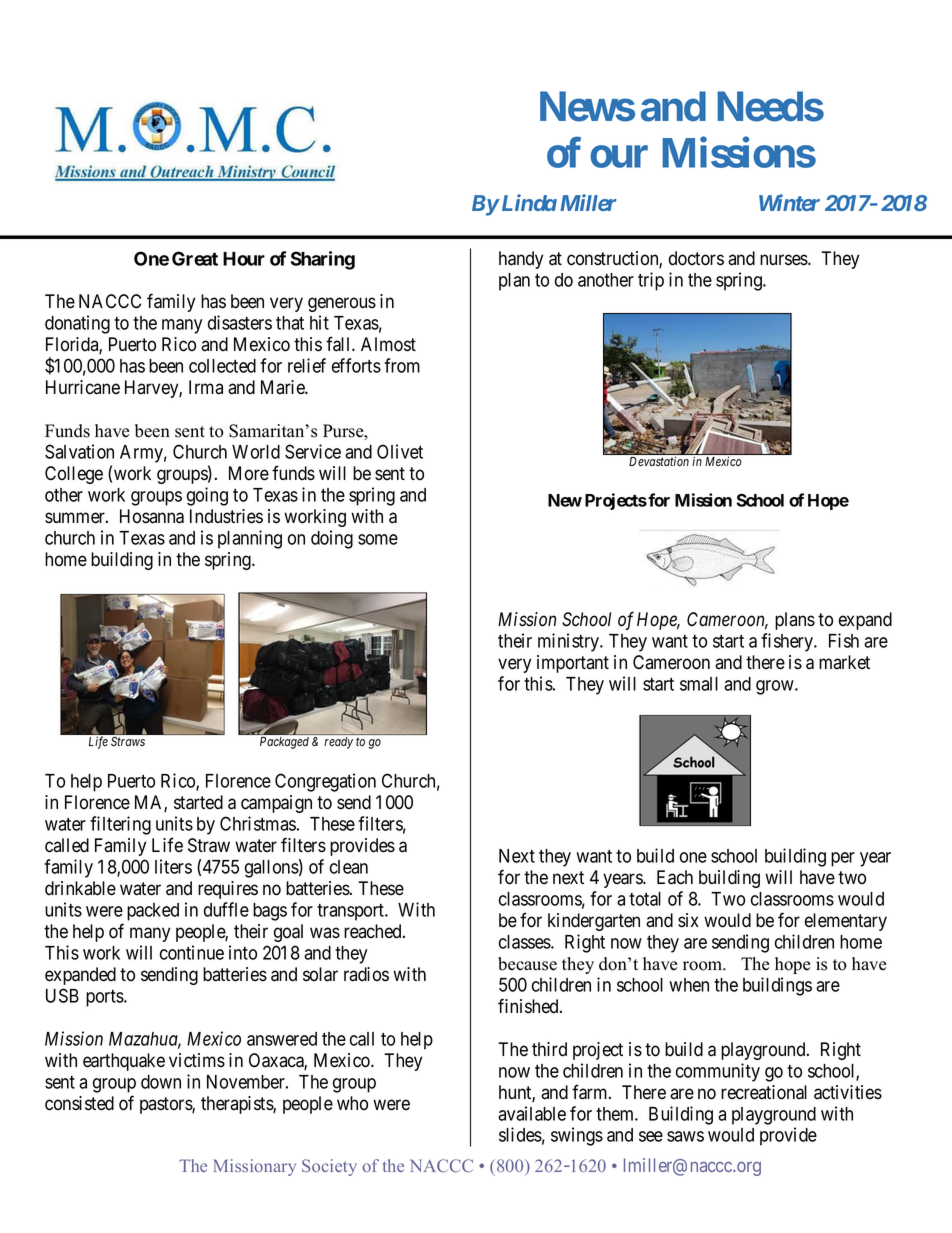  I want to click on Irma, so click(206, 387).
